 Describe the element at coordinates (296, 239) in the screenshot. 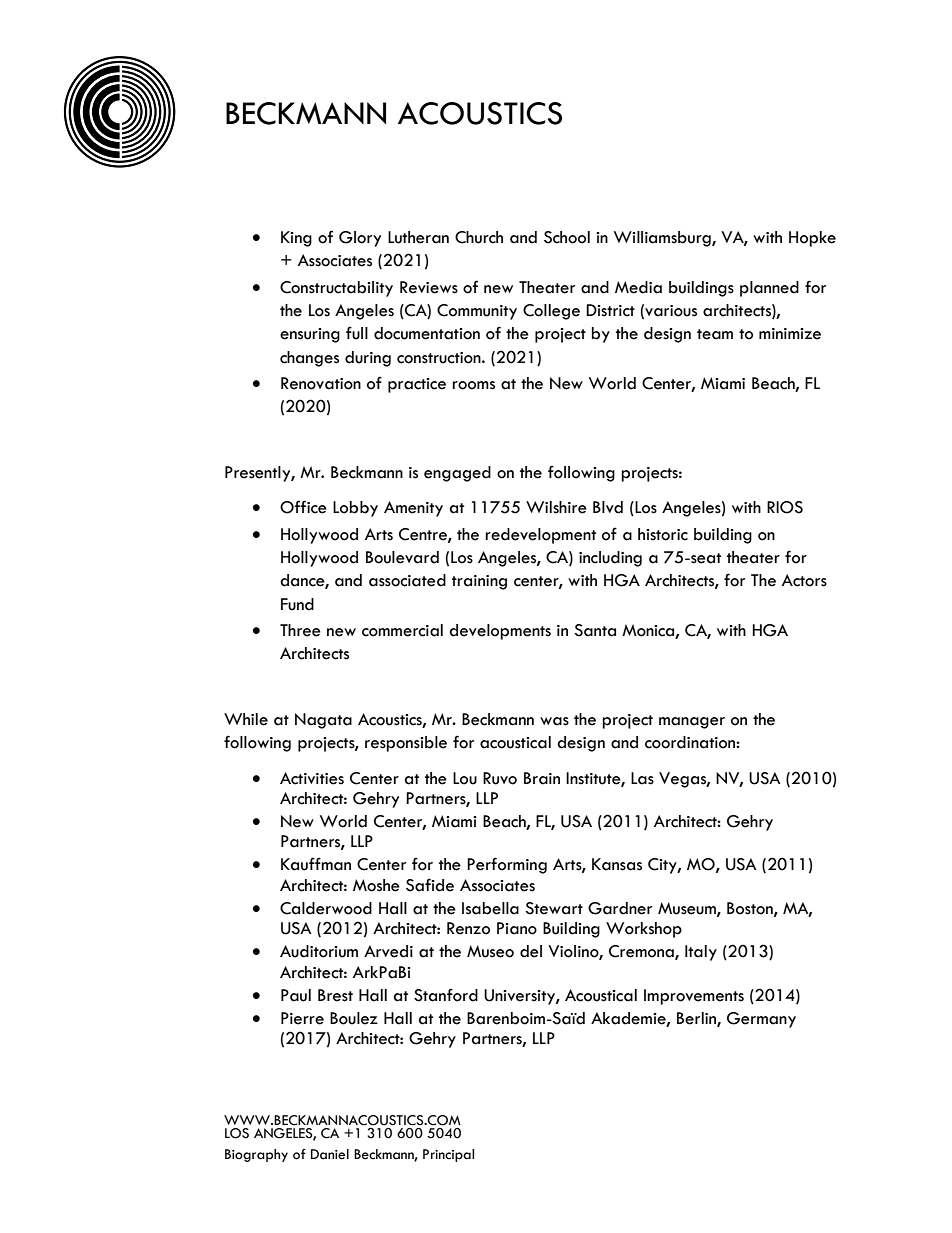

I see `King` at that location.
